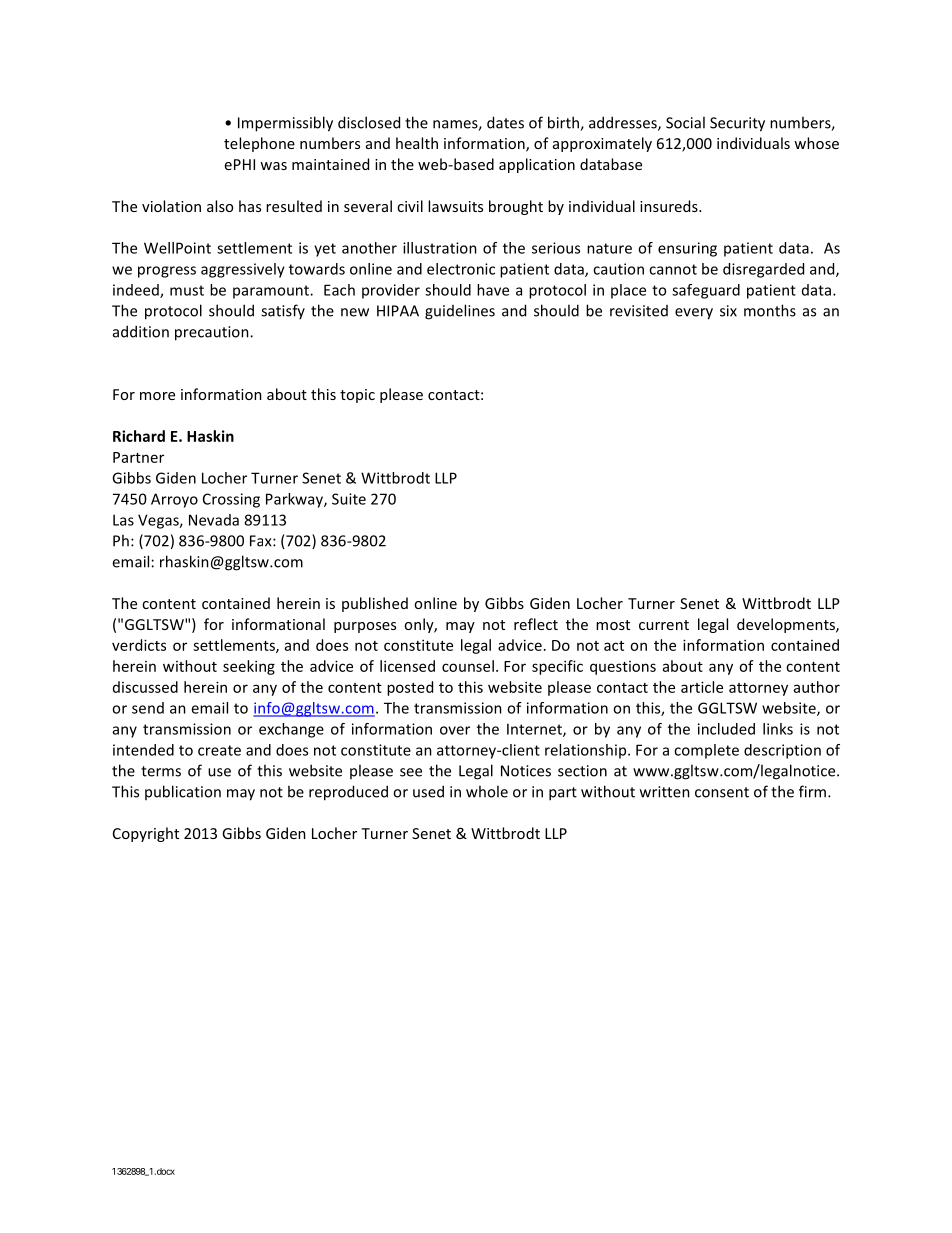 The image size is (952, 1233). I want to click on whole, so click(487, 791).
